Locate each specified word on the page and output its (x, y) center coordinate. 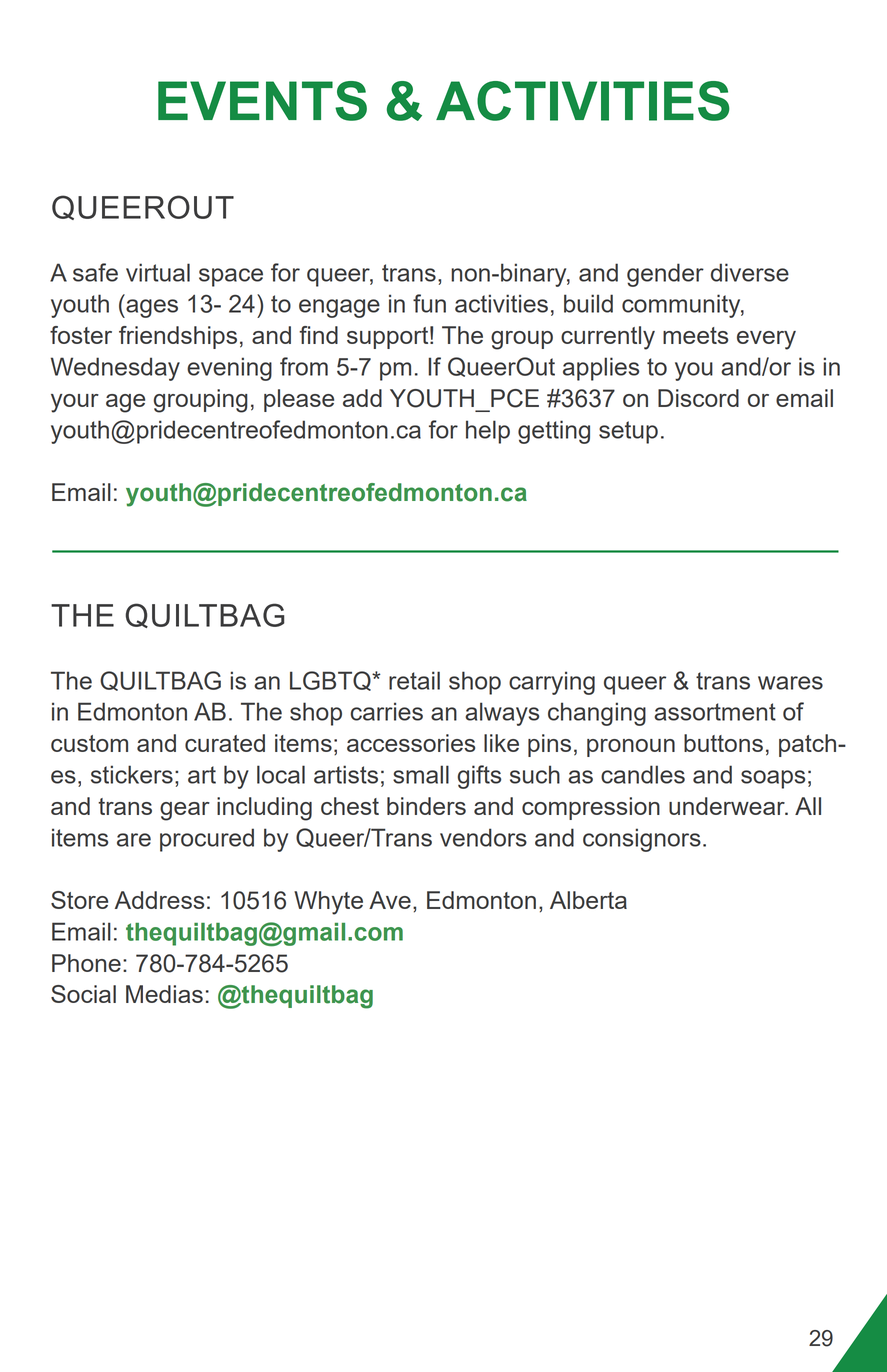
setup (628, 432)
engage (339, 308)
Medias (164, 994)
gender (665, 275)
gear (185, 811)
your (75, 403)
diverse (750, 272)
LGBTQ (331, 681)
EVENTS (262, 101)
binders (426, 806)
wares (790, 683)
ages (151, 308)
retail (414, 680)
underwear (728, 806)
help (488, 432)
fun (429, 303)
